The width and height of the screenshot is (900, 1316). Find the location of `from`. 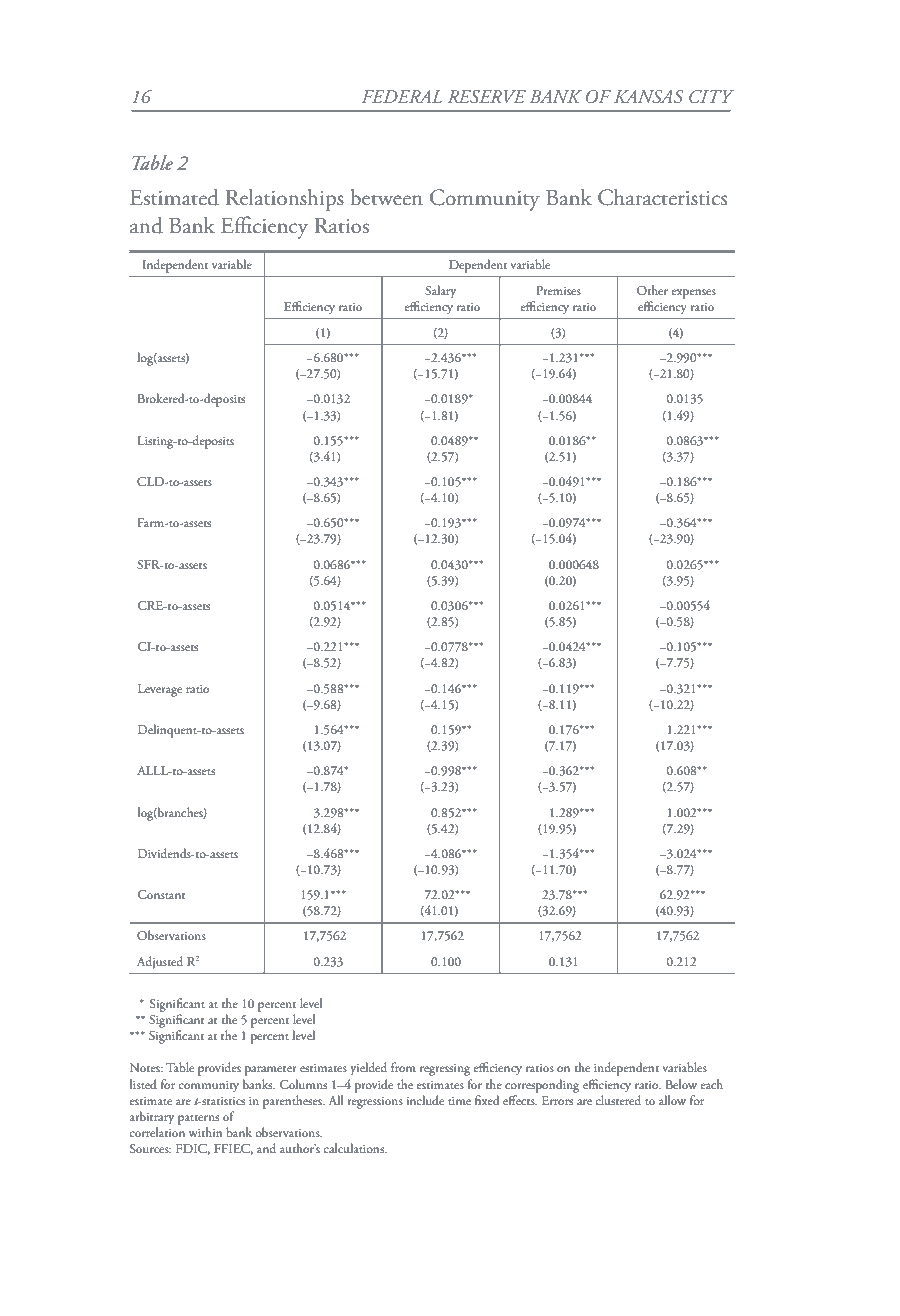

from is located at coordinates (403, 1067).
